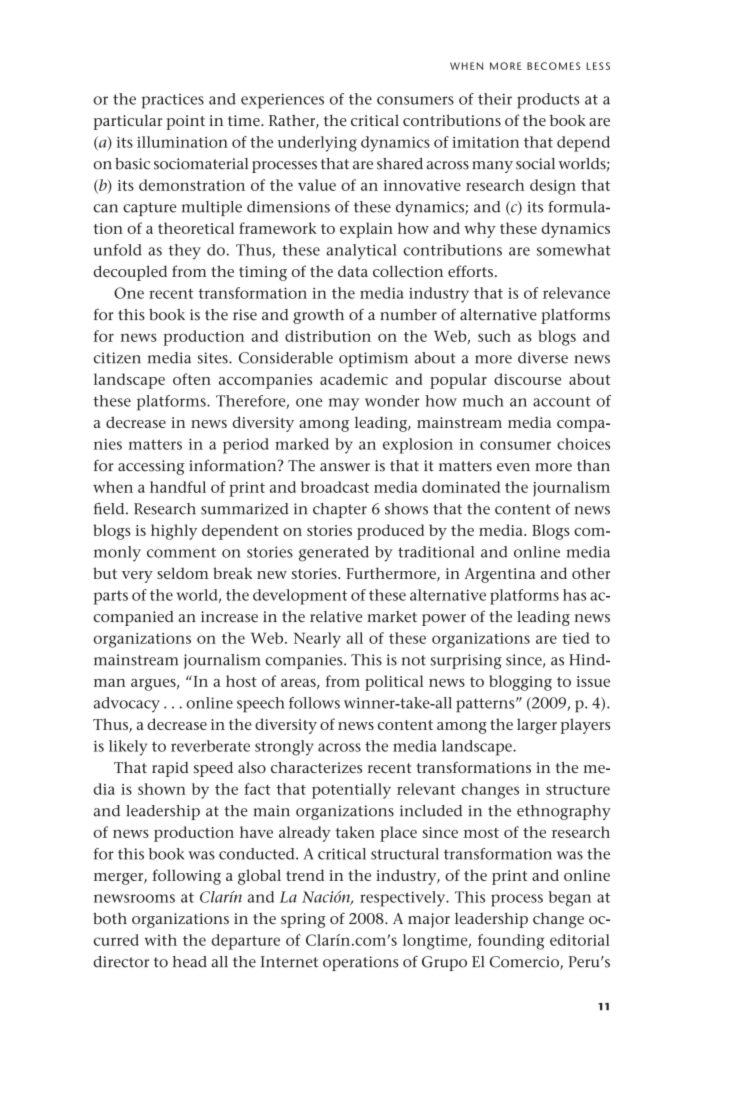 Image resolution: width=745 pixels, height=1118 pixels. Describe the element at coordinates (513, 467) in the screenshot. I see `even` at that location.
